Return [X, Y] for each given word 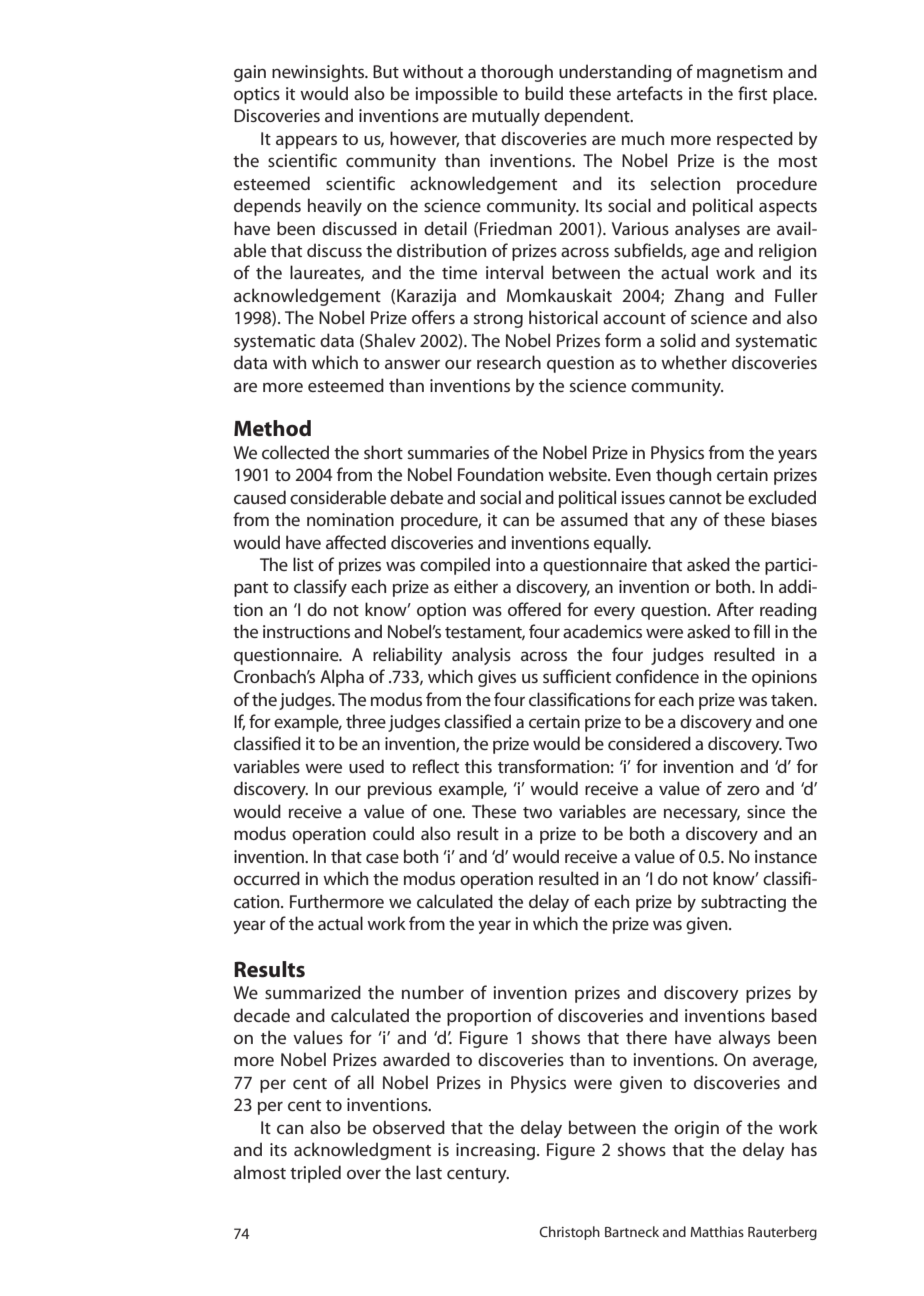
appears [306, 142]
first [752, 93]
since [766, 811]
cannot [695, 498]
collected [295, 452]
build [544, 93]
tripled [315, 1174]
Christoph [569, 1233]
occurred [267, 878]
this [478, 766]
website [578, 474]
